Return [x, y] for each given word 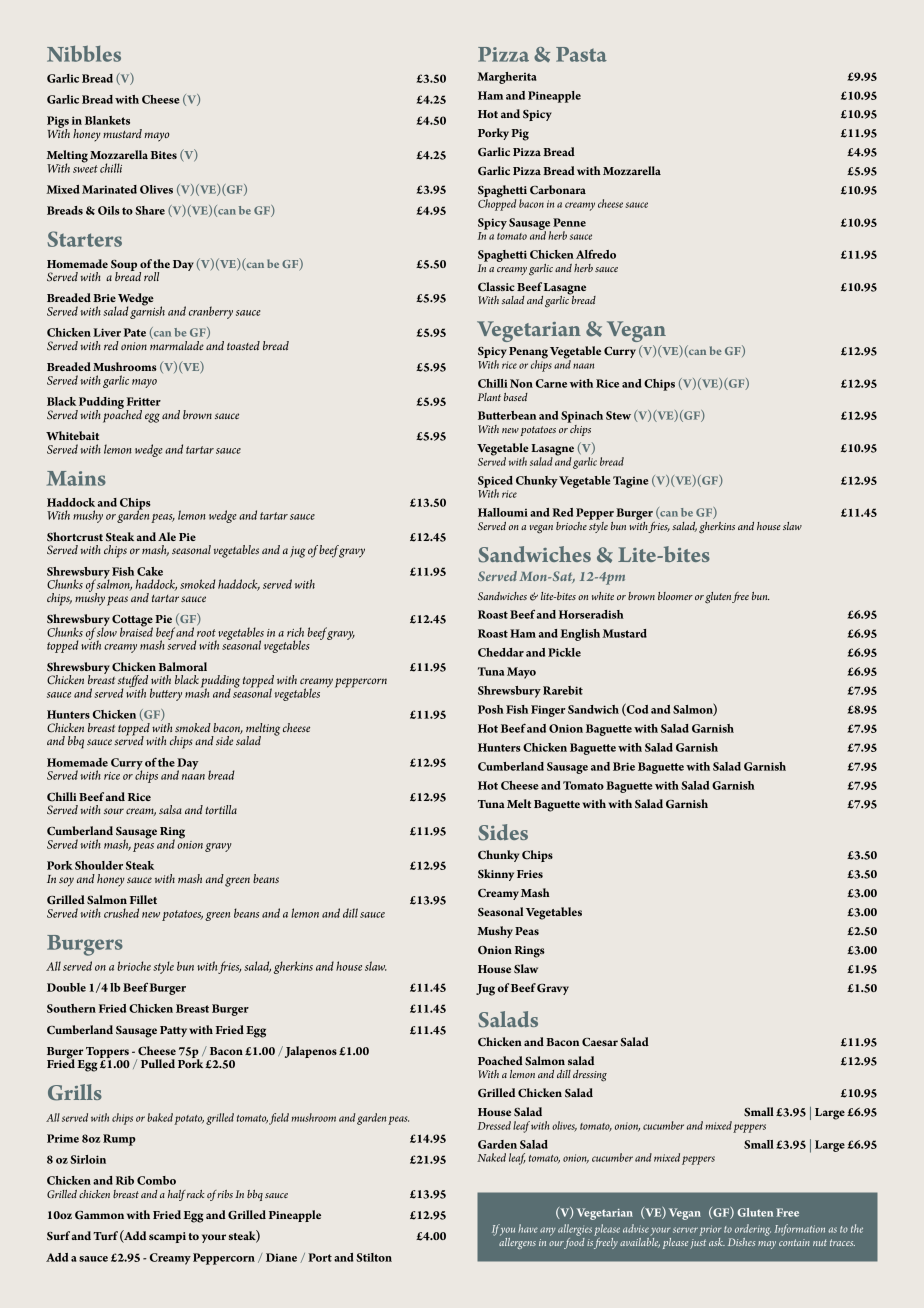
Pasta [581, 54]
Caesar [600, 1042]
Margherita [507, 78]
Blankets [107, 120]
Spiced [495, 483]
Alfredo [596, 254]
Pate [135, 332]
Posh [491, 709]
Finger [548, 711]
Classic [496, 287]
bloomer [675, 596]
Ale [167, 536]
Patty [173, 1031]
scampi [167, 1237]
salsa [170, 809]
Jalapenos [309, 1052]
